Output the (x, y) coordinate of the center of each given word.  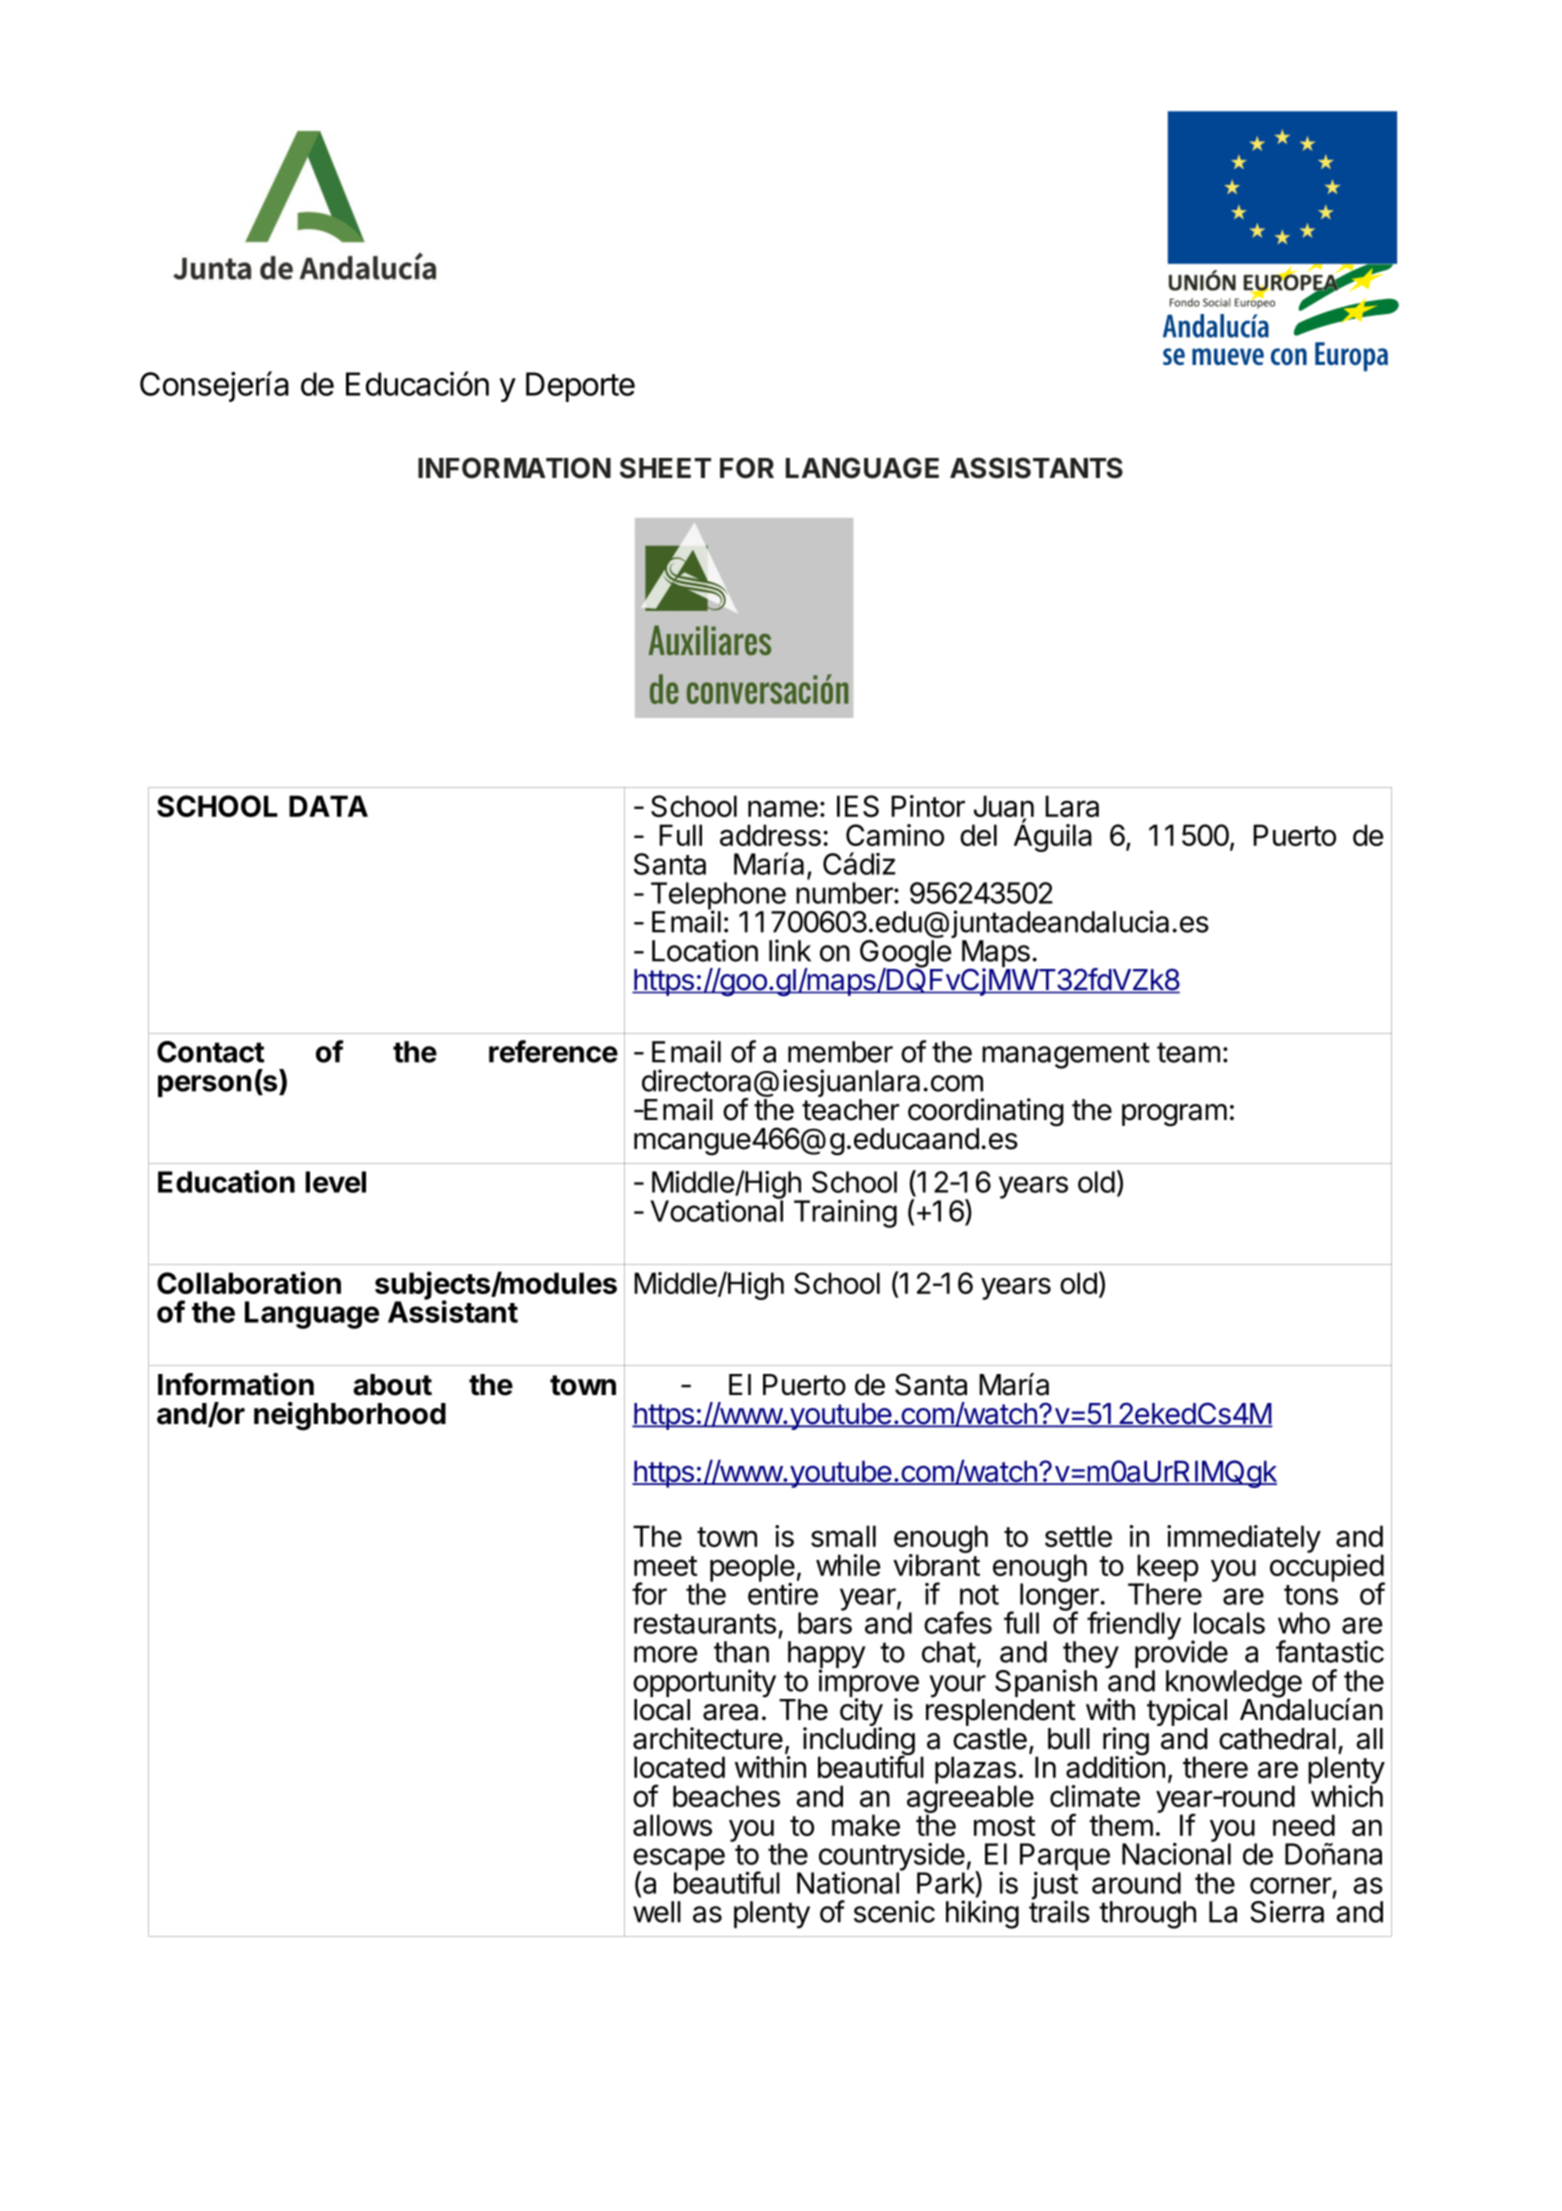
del (978, 835)
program (1174, 1115)
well (657, 1912)
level (335, 1182)
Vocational (716, 1210)
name (783, 808)
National (849, 1882)
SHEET (665, 468)
